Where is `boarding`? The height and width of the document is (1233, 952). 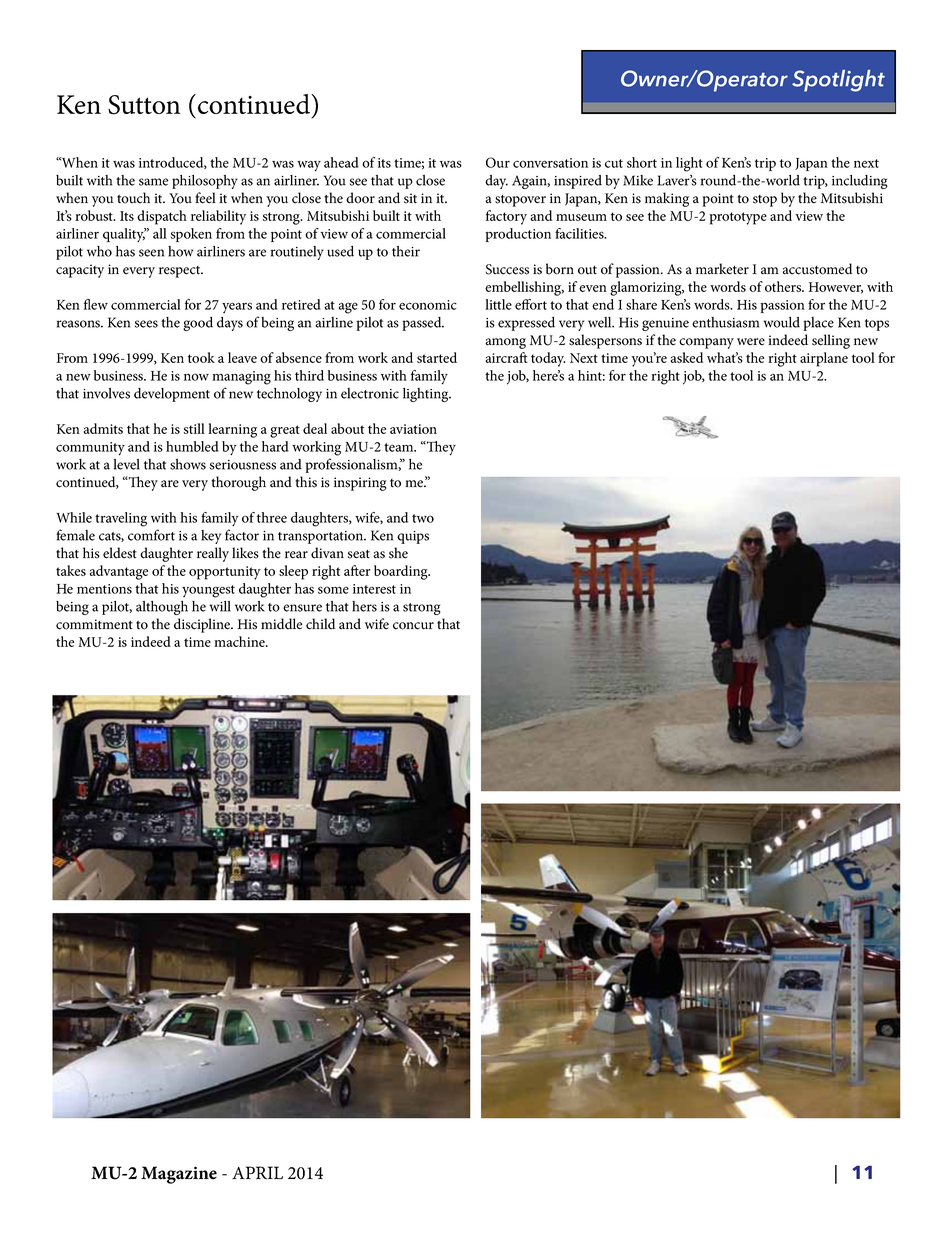
boarding is located at coordinates (402, 572).
